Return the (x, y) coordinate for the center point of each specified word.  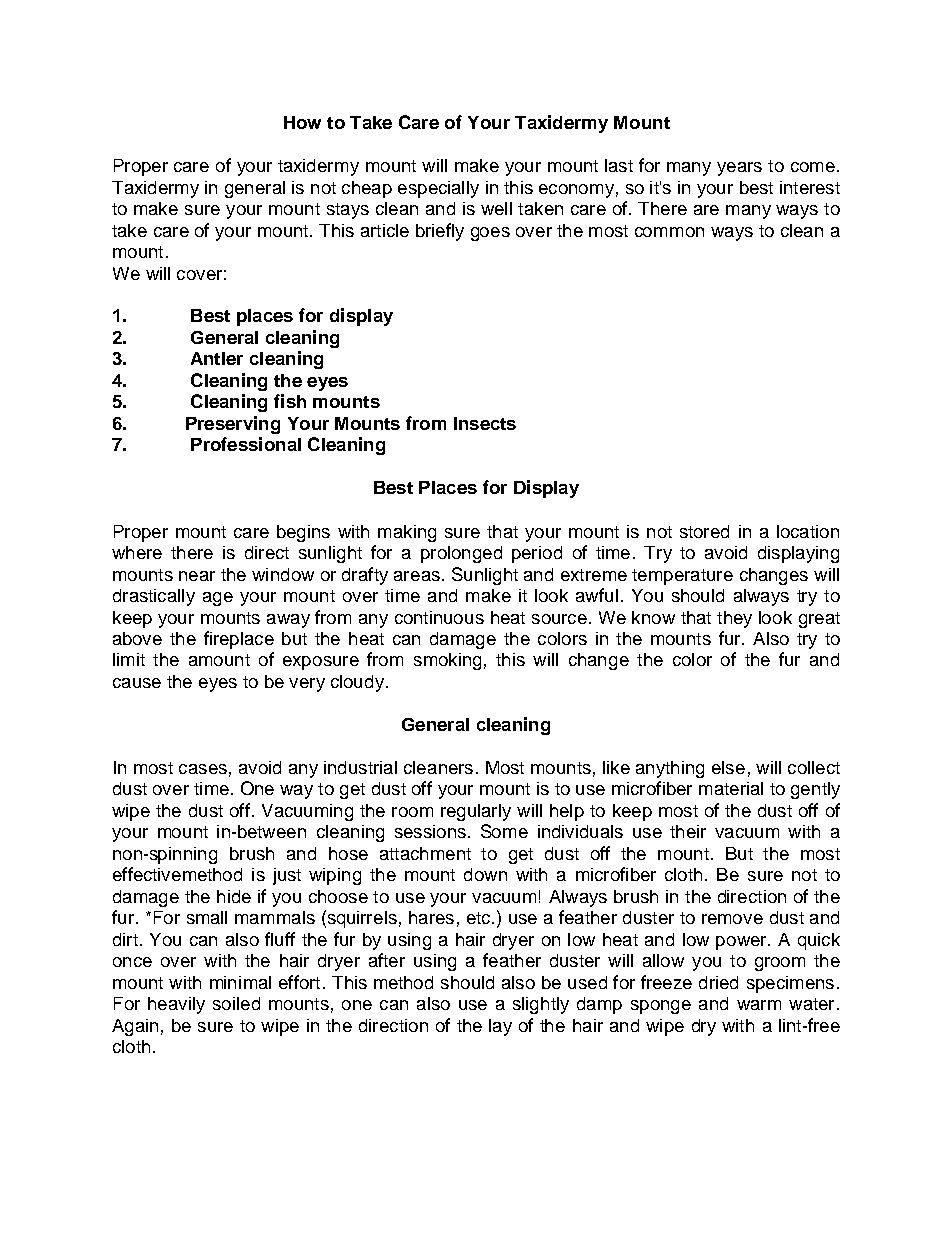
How (302, 122)
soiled (236, 1003)
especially (438, 189)
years (739, 169)
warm (759, 1005)
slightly (541, 1005)
